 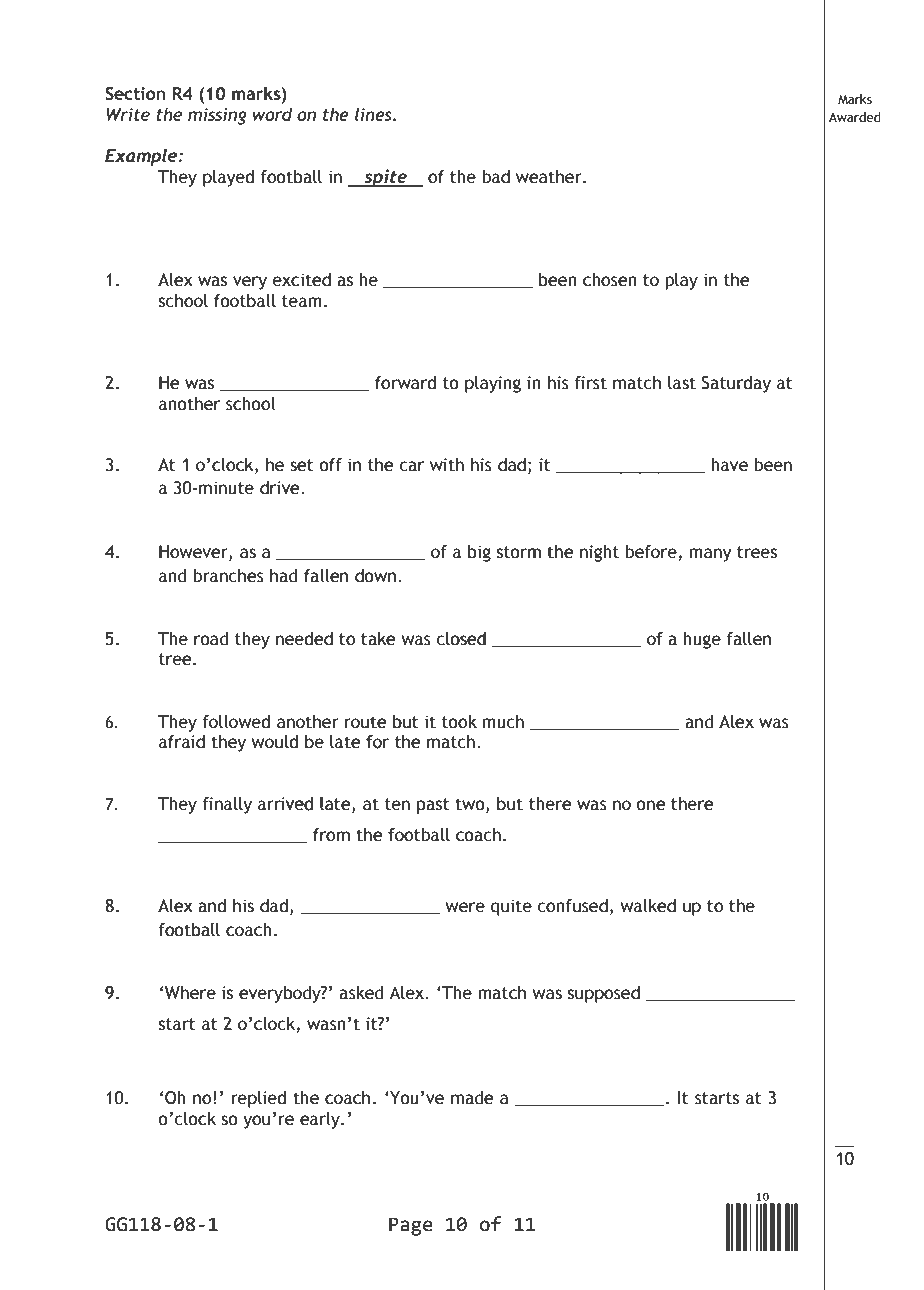 What do you see at coordinates (259, 1099) in the screenshot?
I see `replied` at bounding box center [259, 1099].
